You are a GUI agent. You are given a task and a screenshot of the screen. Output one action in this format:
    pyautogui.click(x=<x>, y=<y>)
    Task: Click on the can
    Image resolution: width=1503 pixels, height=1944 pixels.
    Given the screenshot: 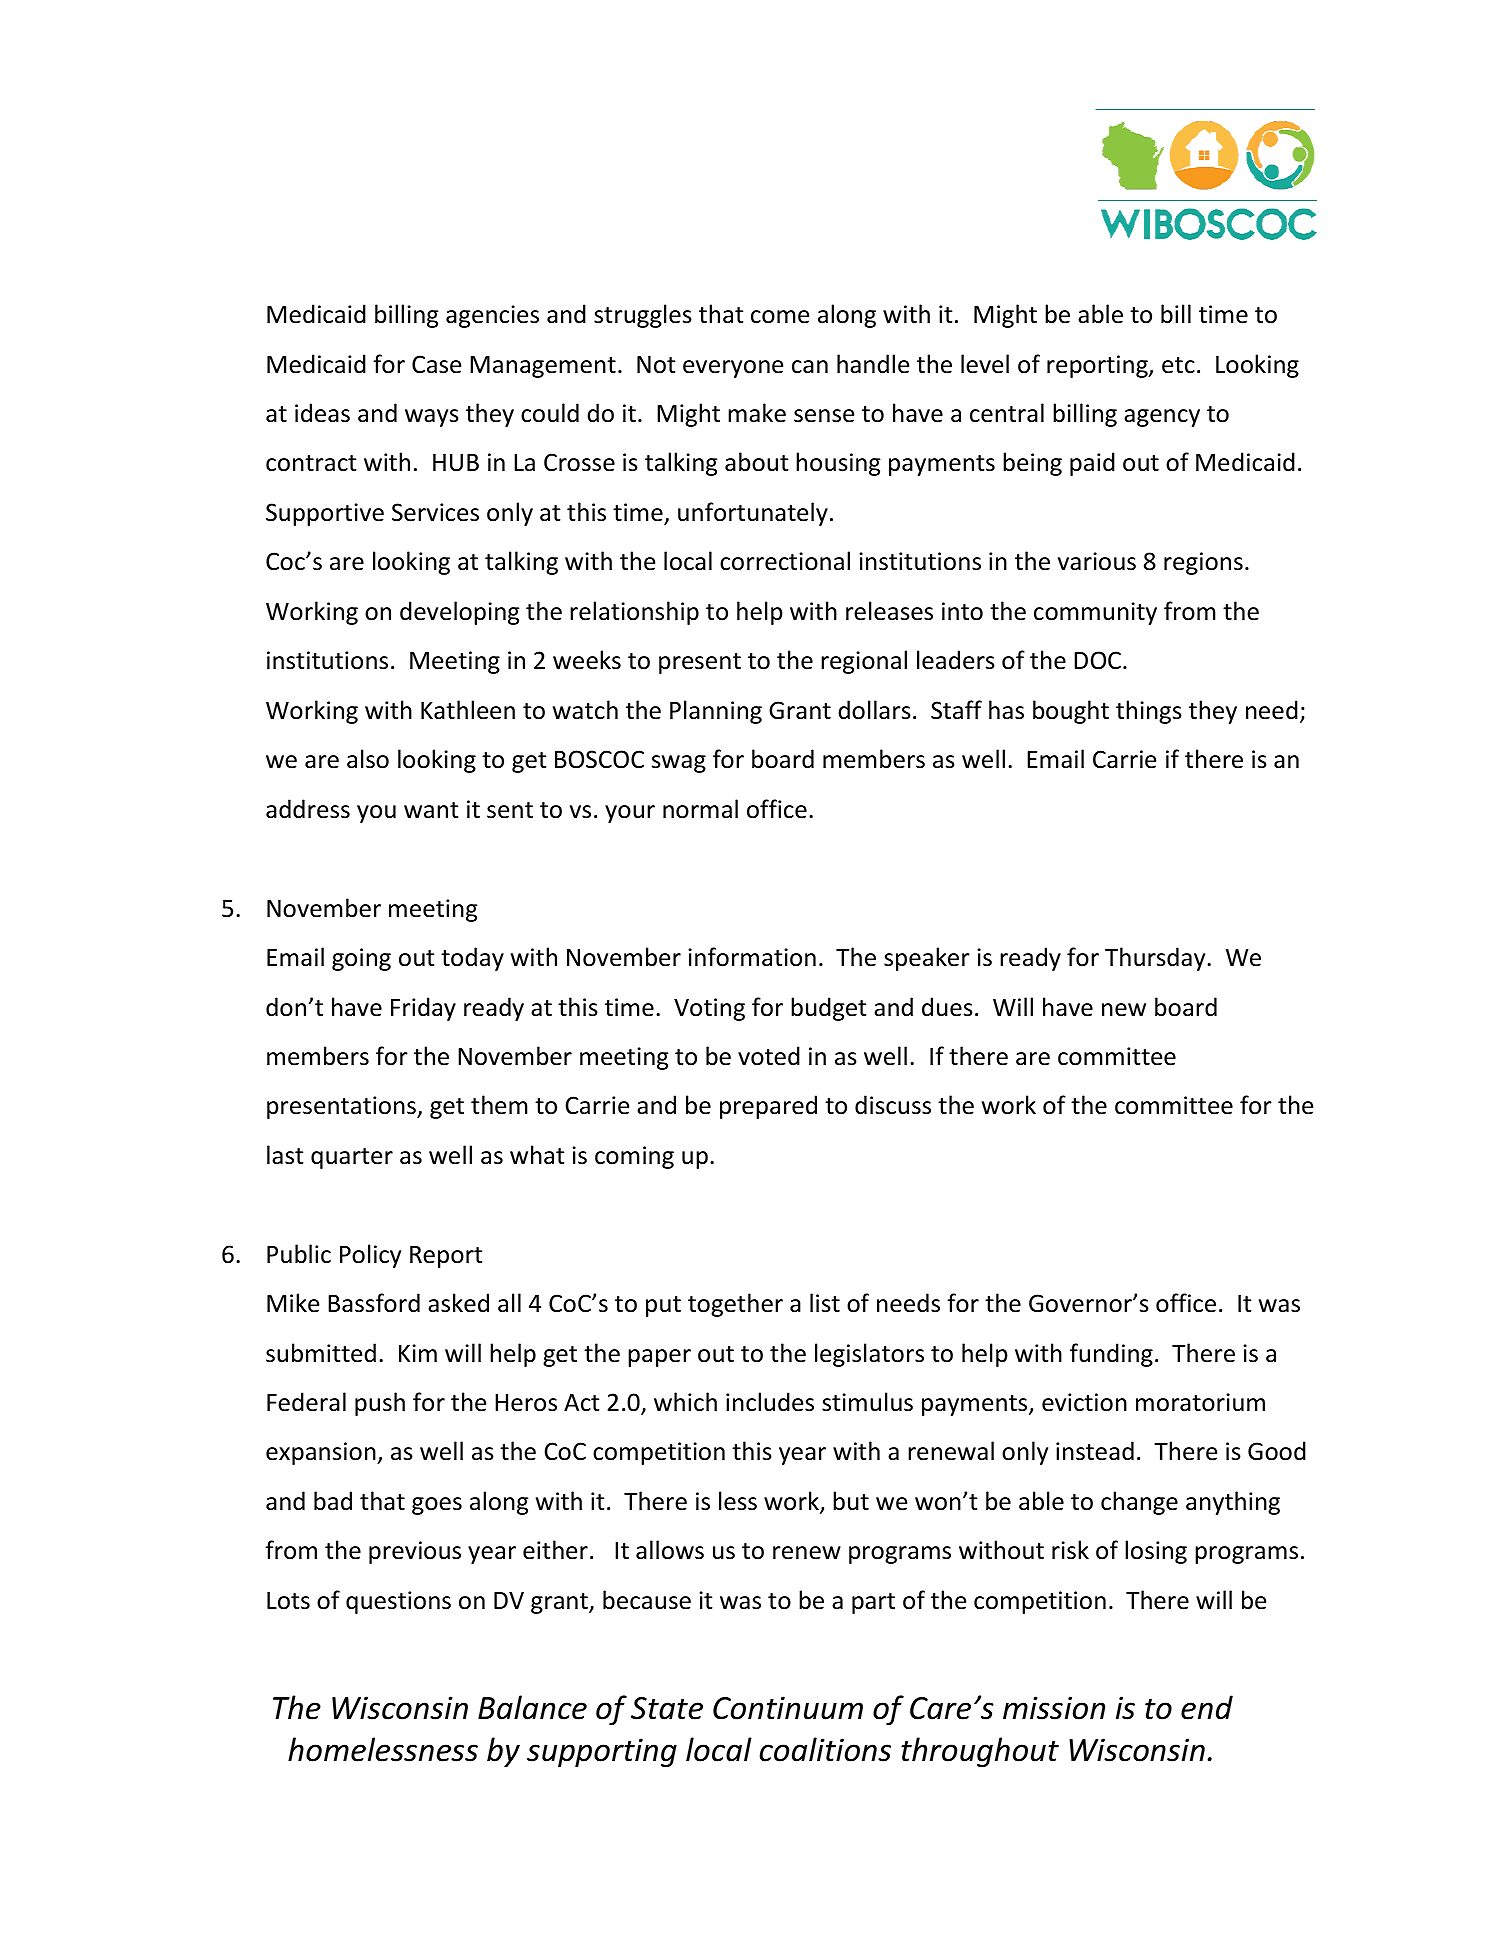 What is the action you would take?
    pyautogui.click(x=810, y=367)
